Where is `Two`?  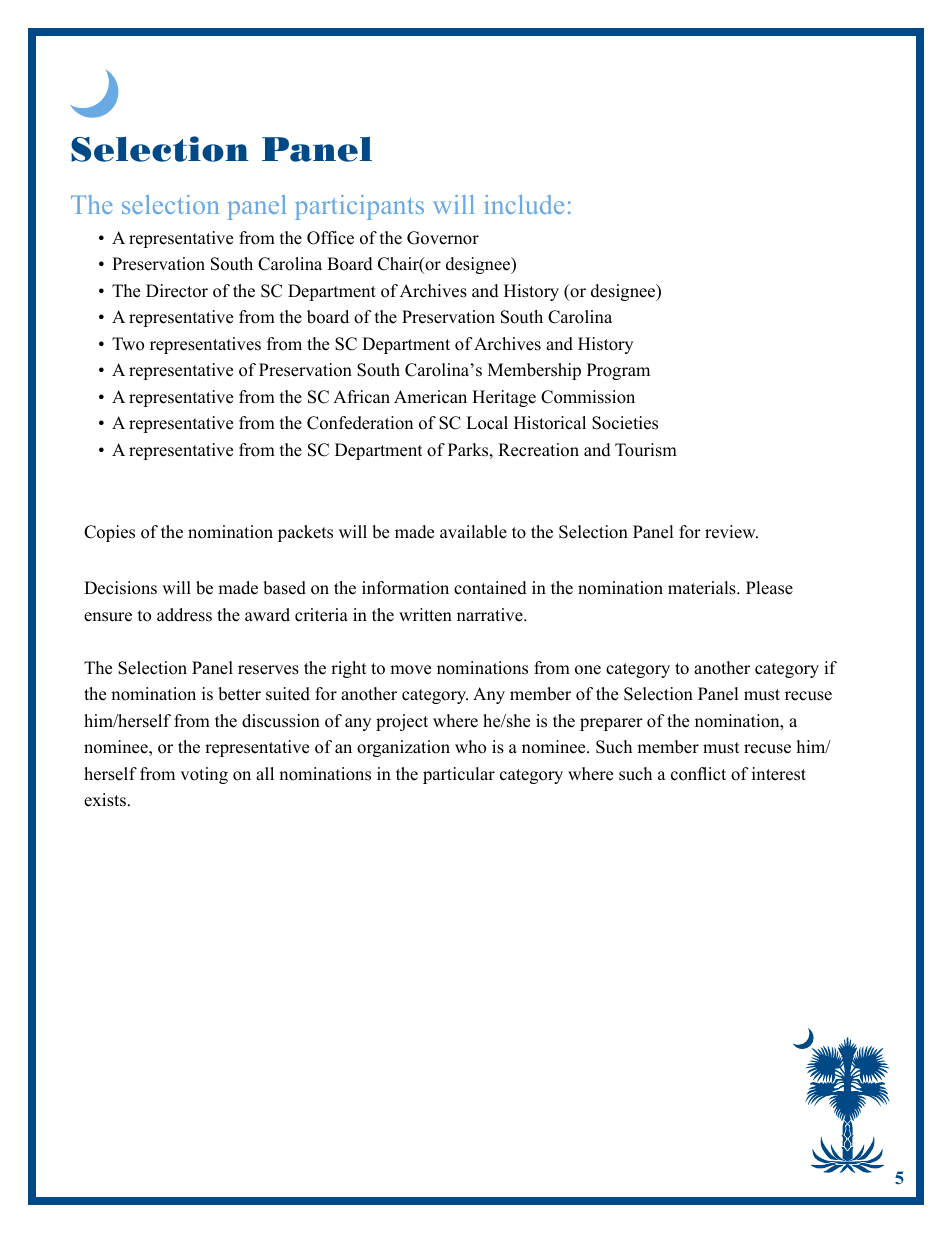 Two is located at coordinates (128, 344).
